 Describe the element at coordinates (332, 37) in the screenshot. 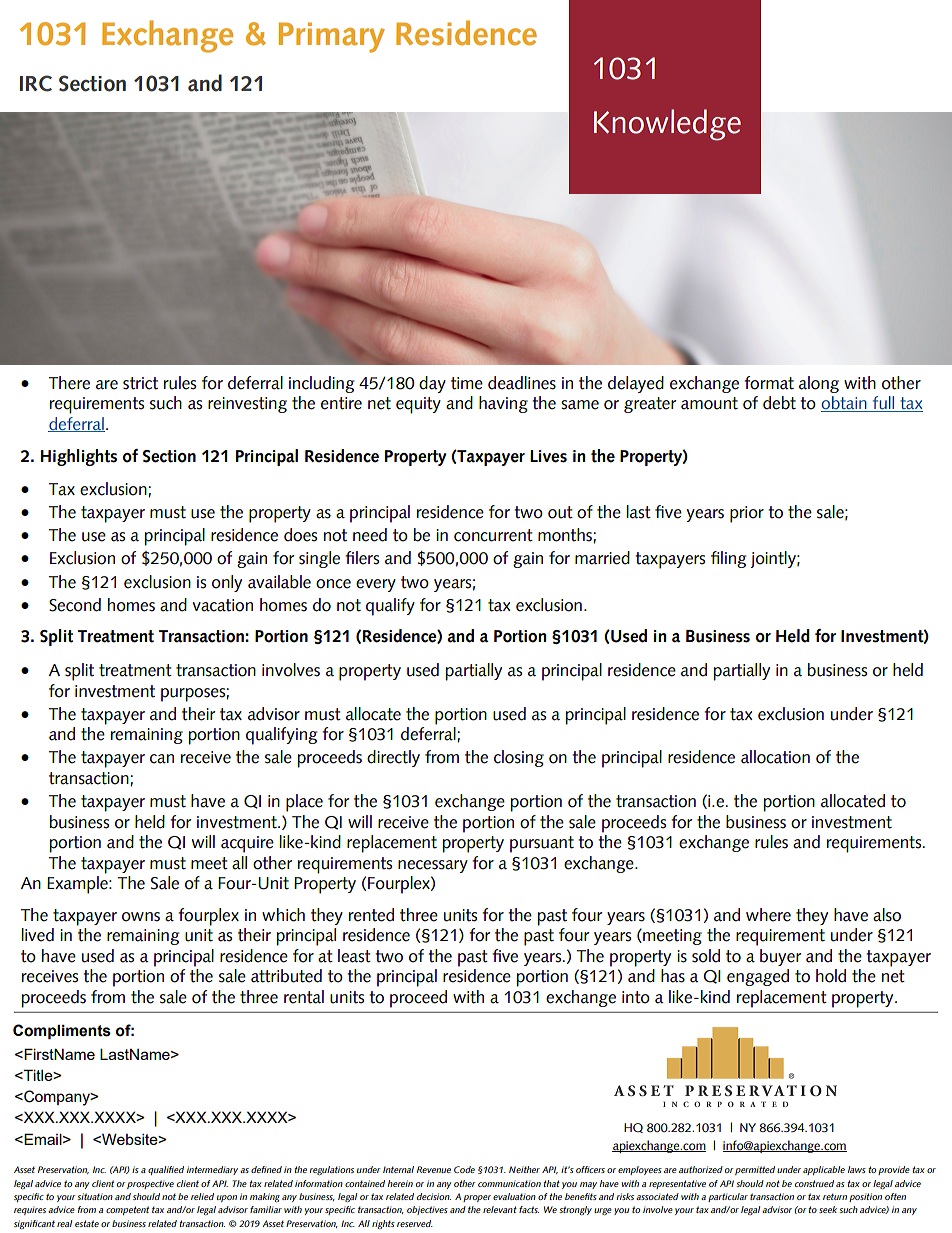

I see `Primary` at that location.
